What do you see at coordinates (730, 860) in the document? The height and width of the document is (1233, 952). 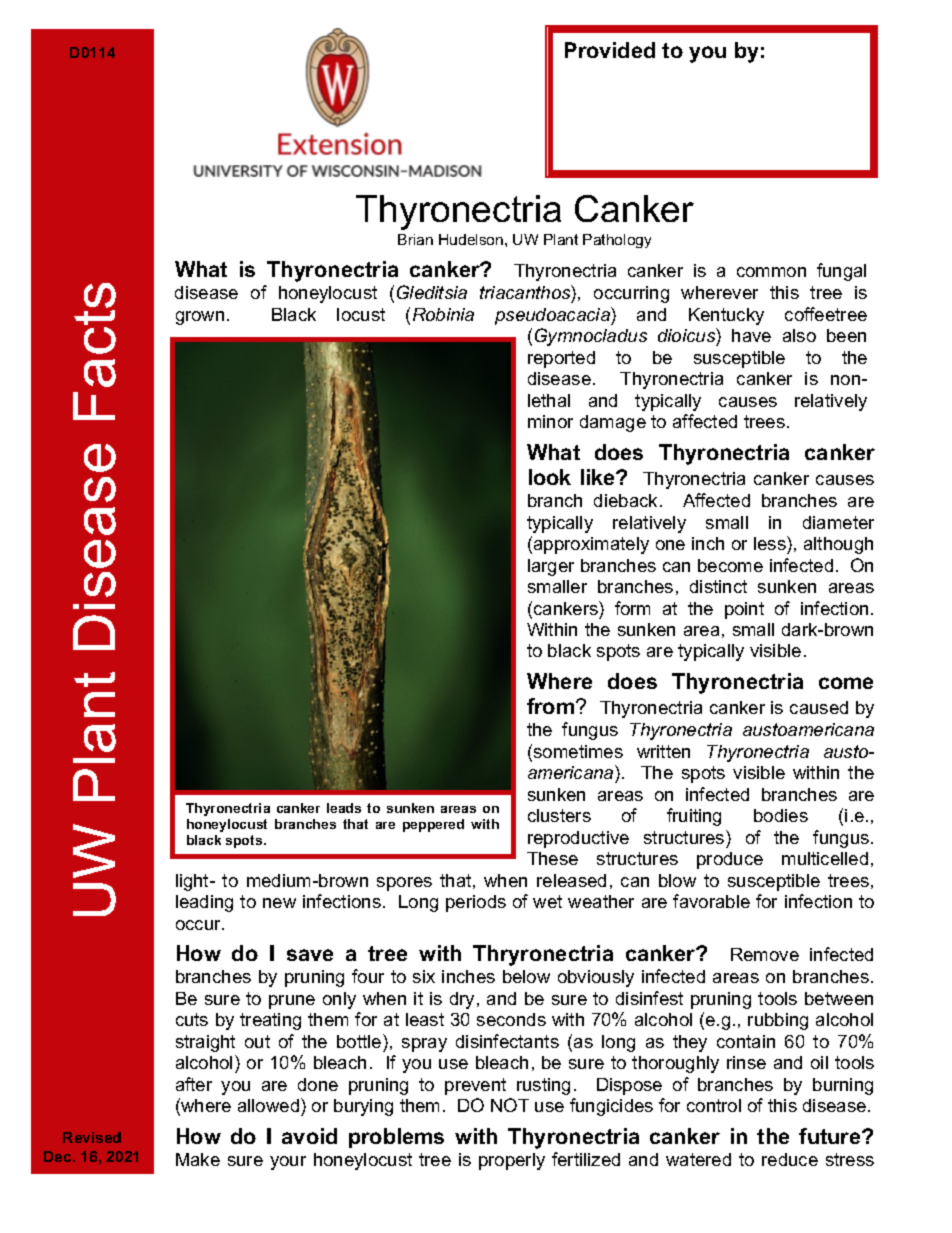 I see `produce` at bounding box center [730, 860].
